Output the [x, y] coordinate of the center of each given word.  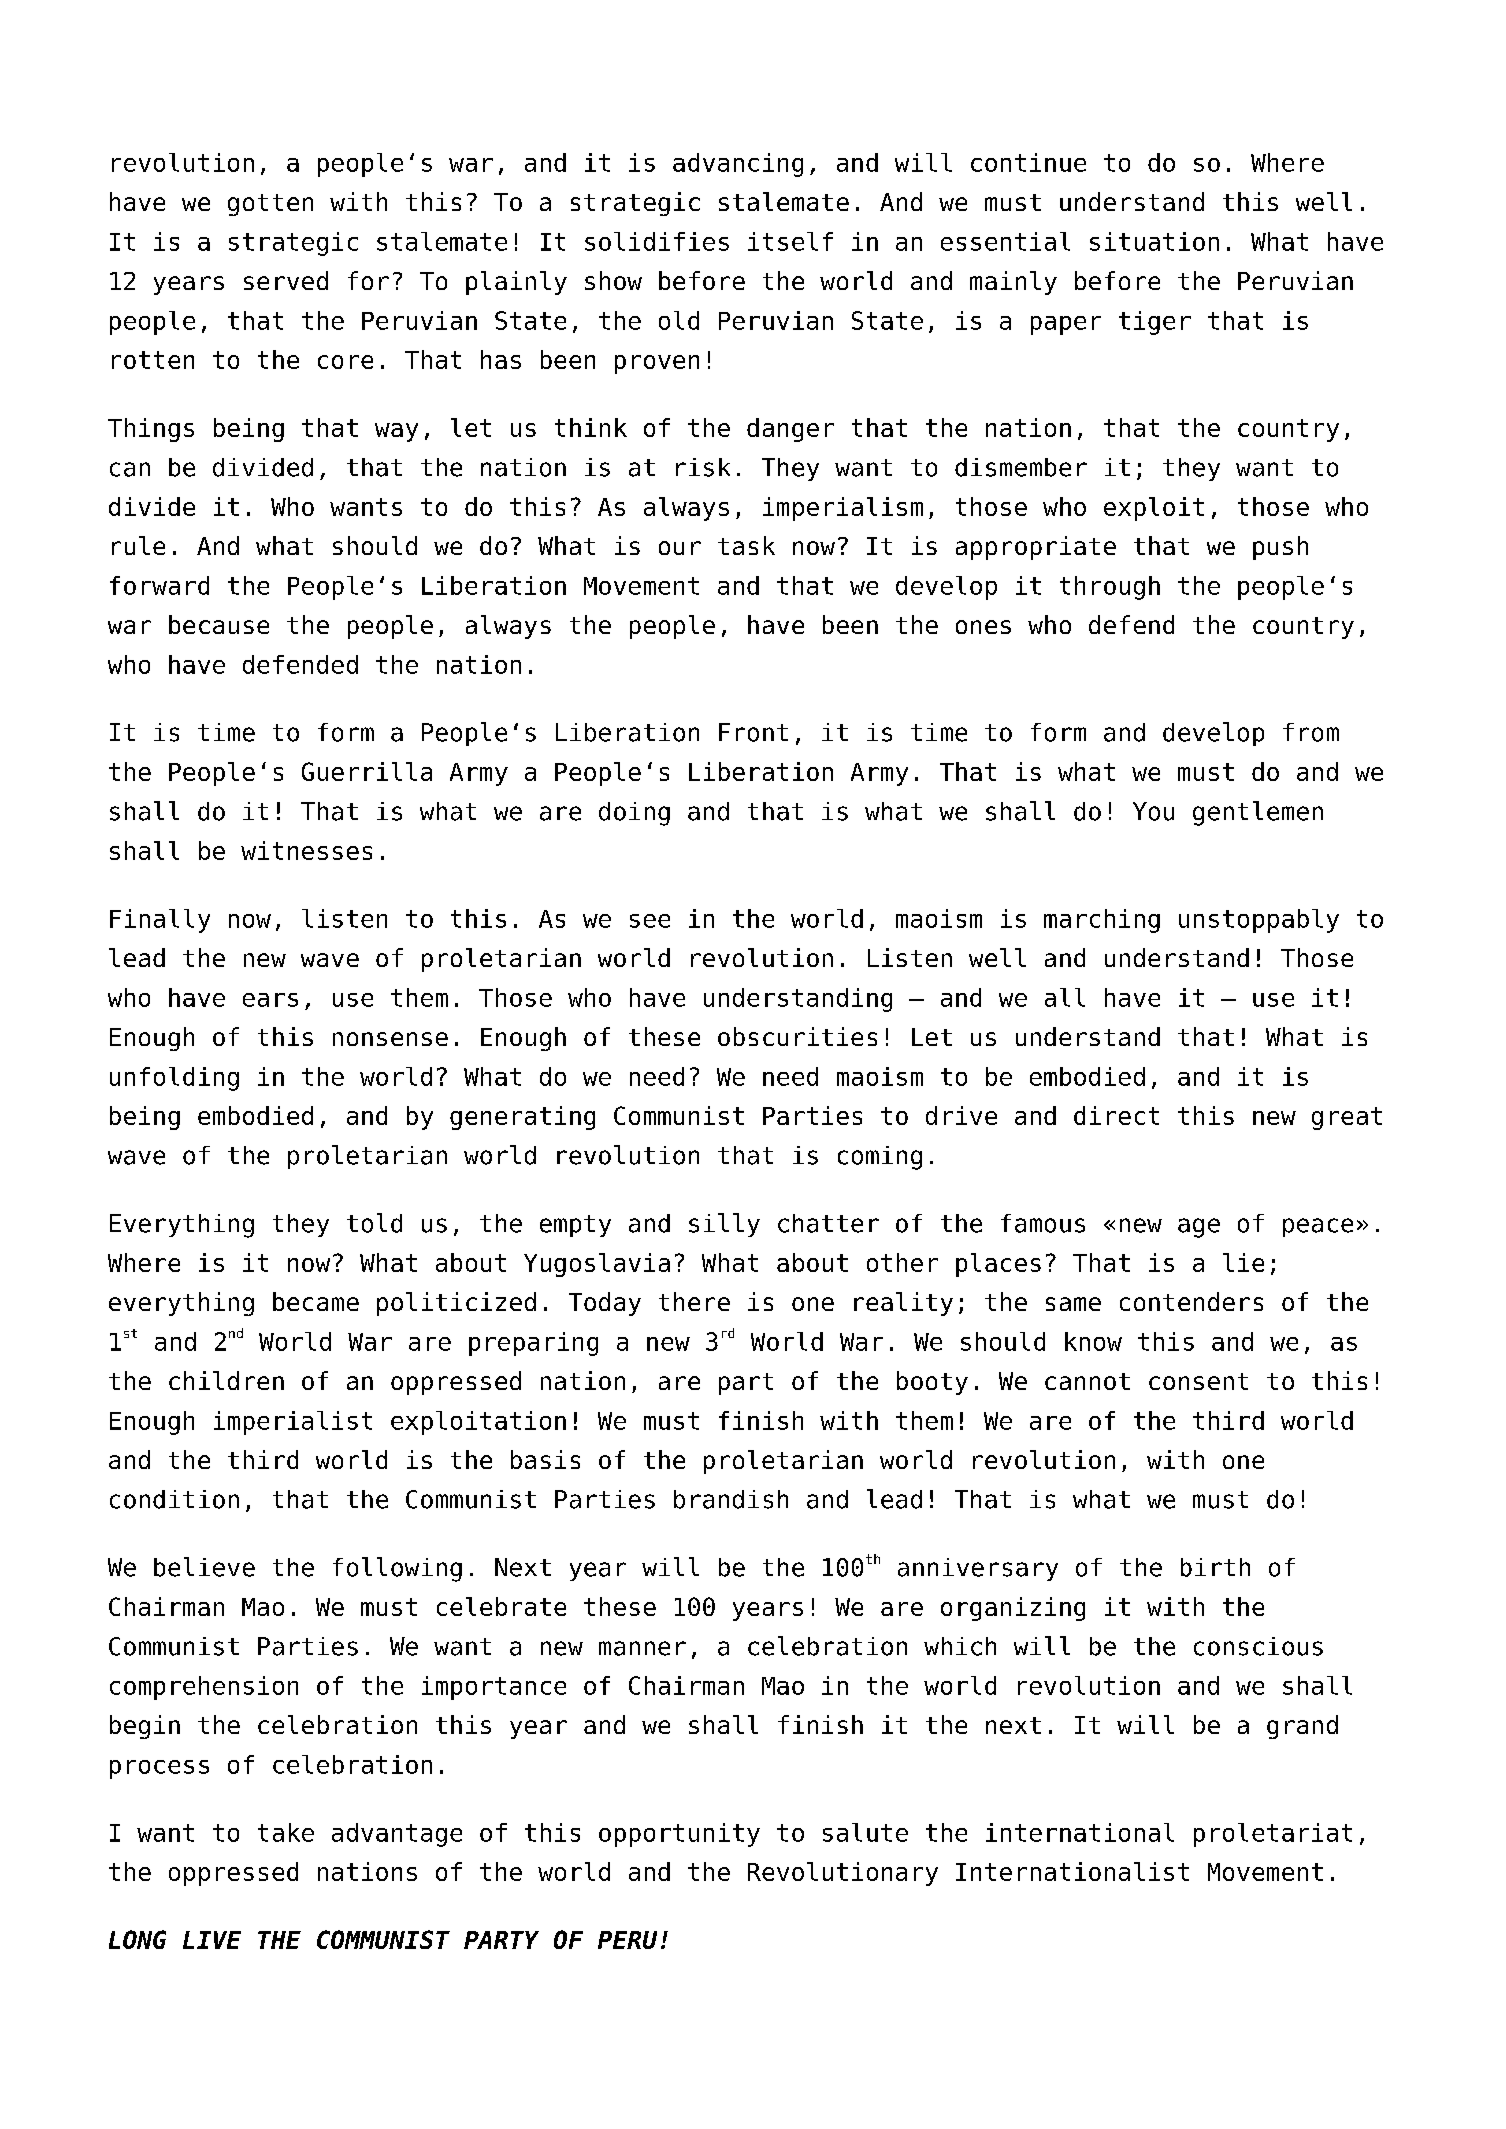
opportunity [679, 1835]
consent [1198, 1381]
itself [790, 241]
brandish [731, 1499]
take [286, 1832]
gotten [270, 205]
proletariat [1273, 1835]
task [746, 545]
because [219, 624]
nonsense [390, 1039]
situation [1154, 241]
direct [1116, 1115]
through [1110, 588]
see [650, 921]
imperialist [293, 1423]
